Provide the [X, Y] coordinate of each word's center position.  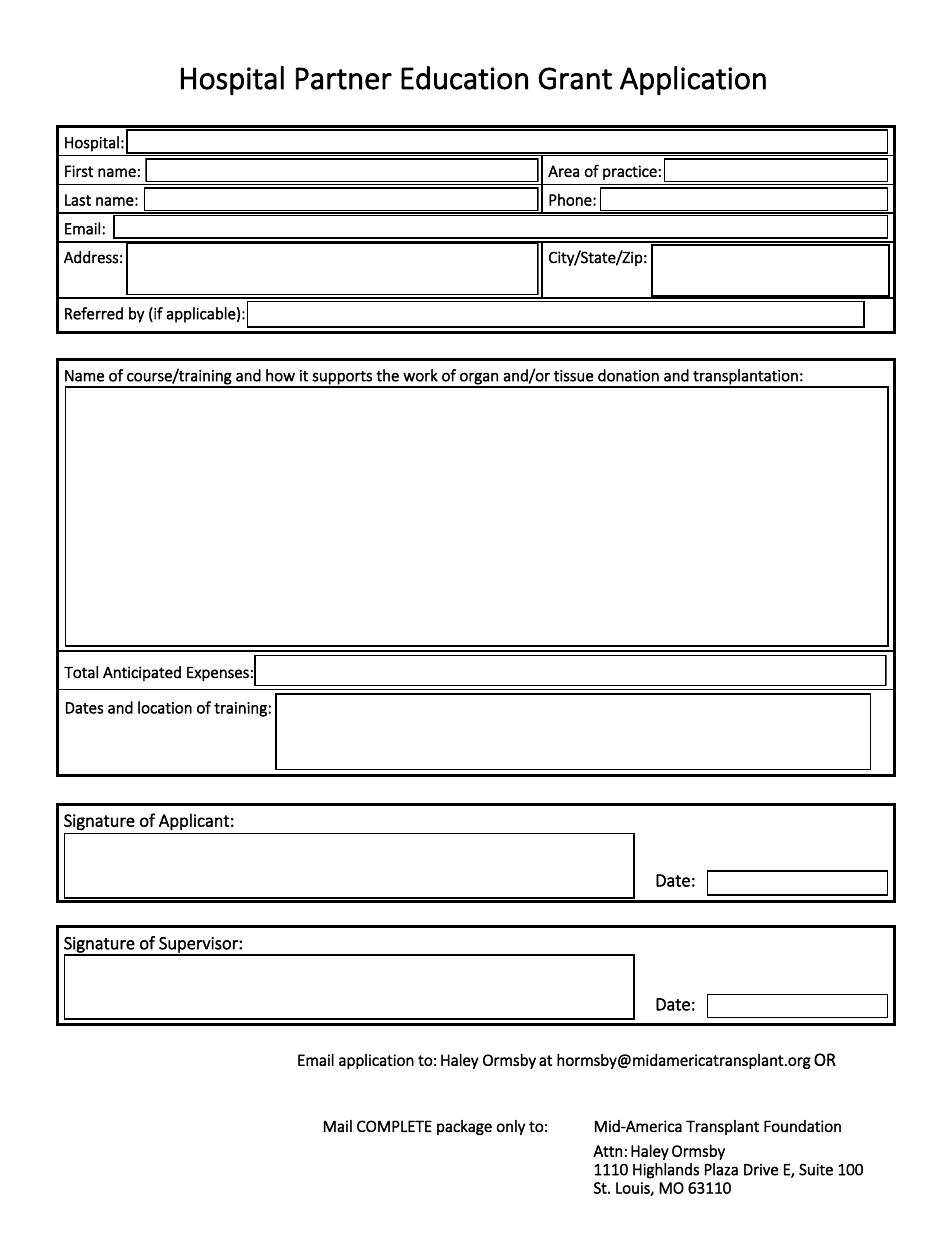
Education [464, 78]
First [79, 171]
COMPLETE [394, 1126]
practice [630, 172]
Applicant [194, 821]
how [280, 375]
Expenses [218, 674]
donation [628, 375]
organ [479, 380]
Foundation [802, 1126]
